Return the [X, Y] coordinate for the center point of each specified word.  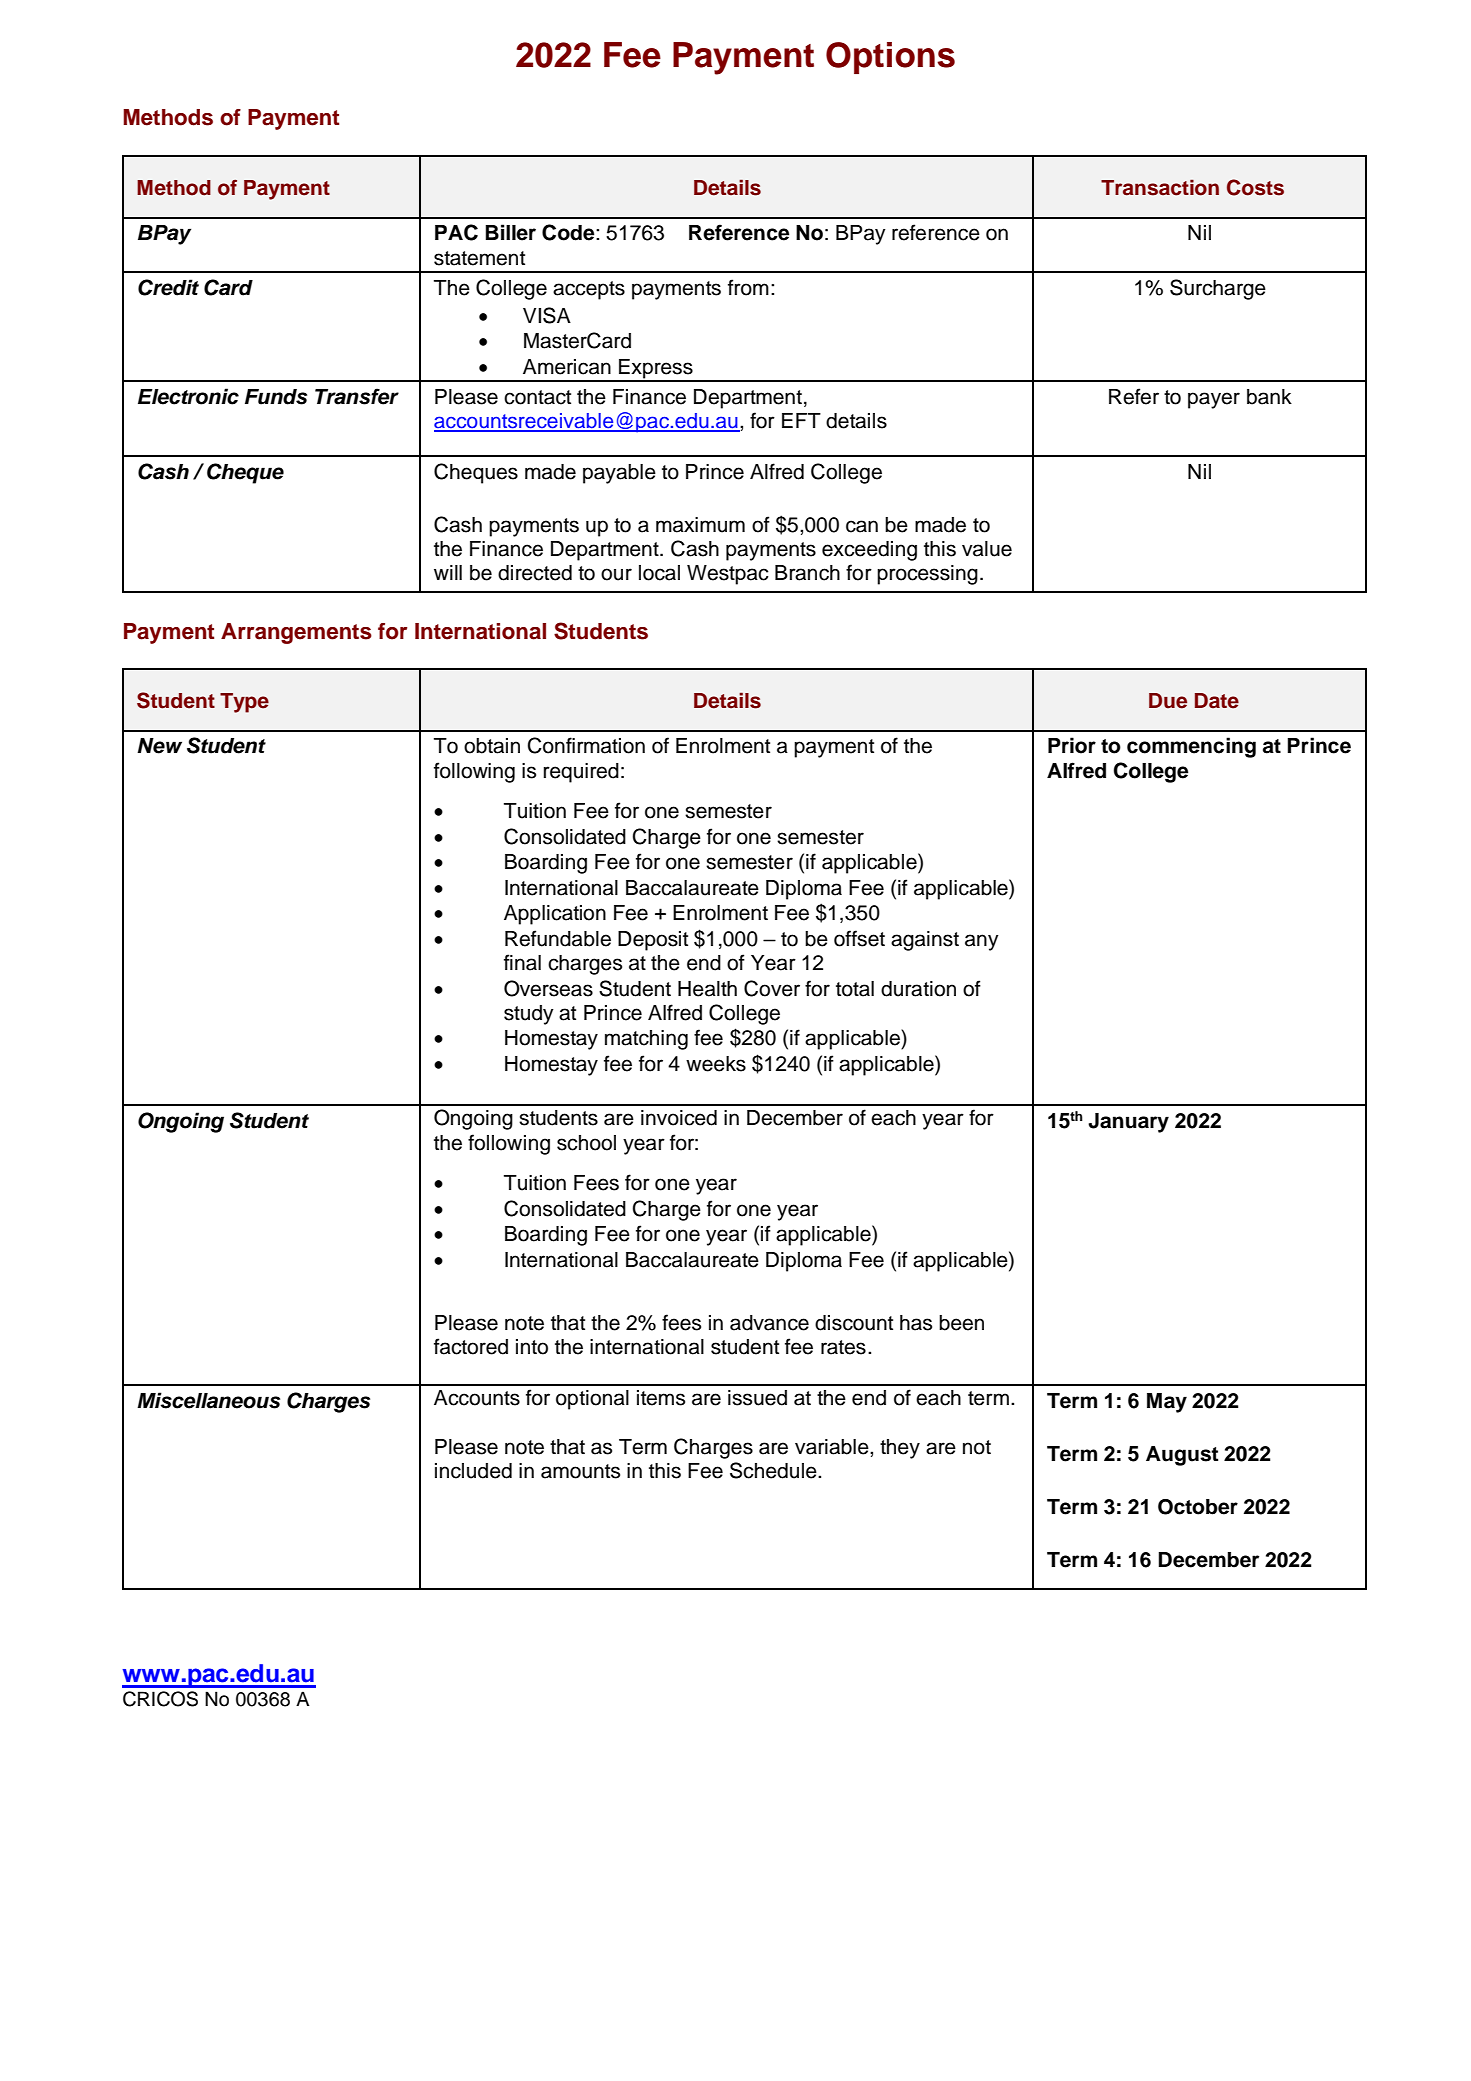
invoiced [679, 1118]
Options [890, 58]
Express [656, 370]
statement [479, 258]
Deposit [653, 941]
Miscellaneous [208, 1400]
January [1128, 1123]
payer [1214, 400]
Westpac [728, 575]
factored [471, 1346]
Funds [276, 397]
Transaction [1160, 187]
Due [1168, 701]
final [522, 962]
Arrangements [296, 633]
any [982, 942]
